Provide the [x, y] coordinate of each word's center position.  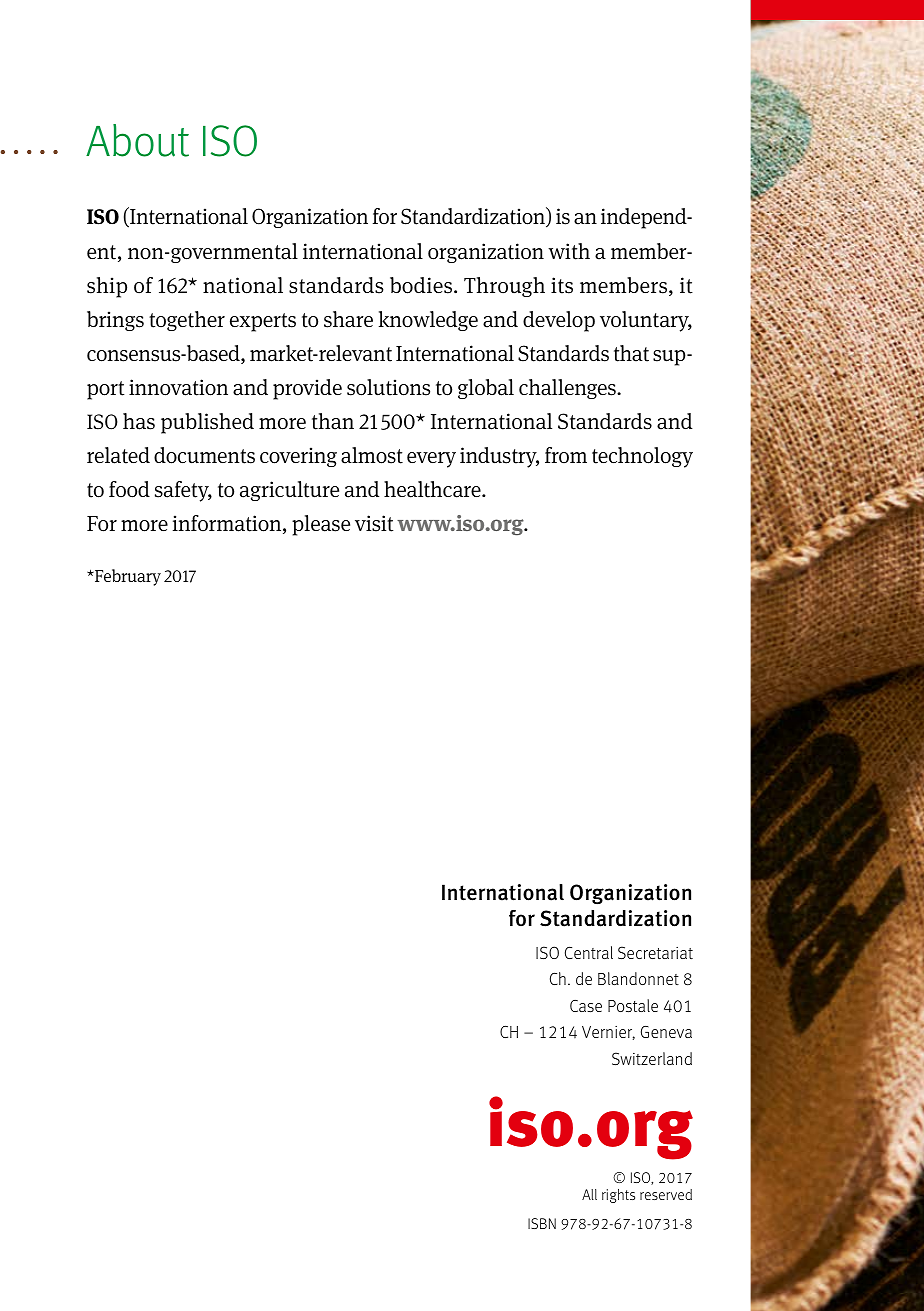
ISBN [542, 1223]
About [137, 140]
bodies [422, 285]
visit [374, 523]
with [569, 251]
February [127, 577]
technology [642, 457]
